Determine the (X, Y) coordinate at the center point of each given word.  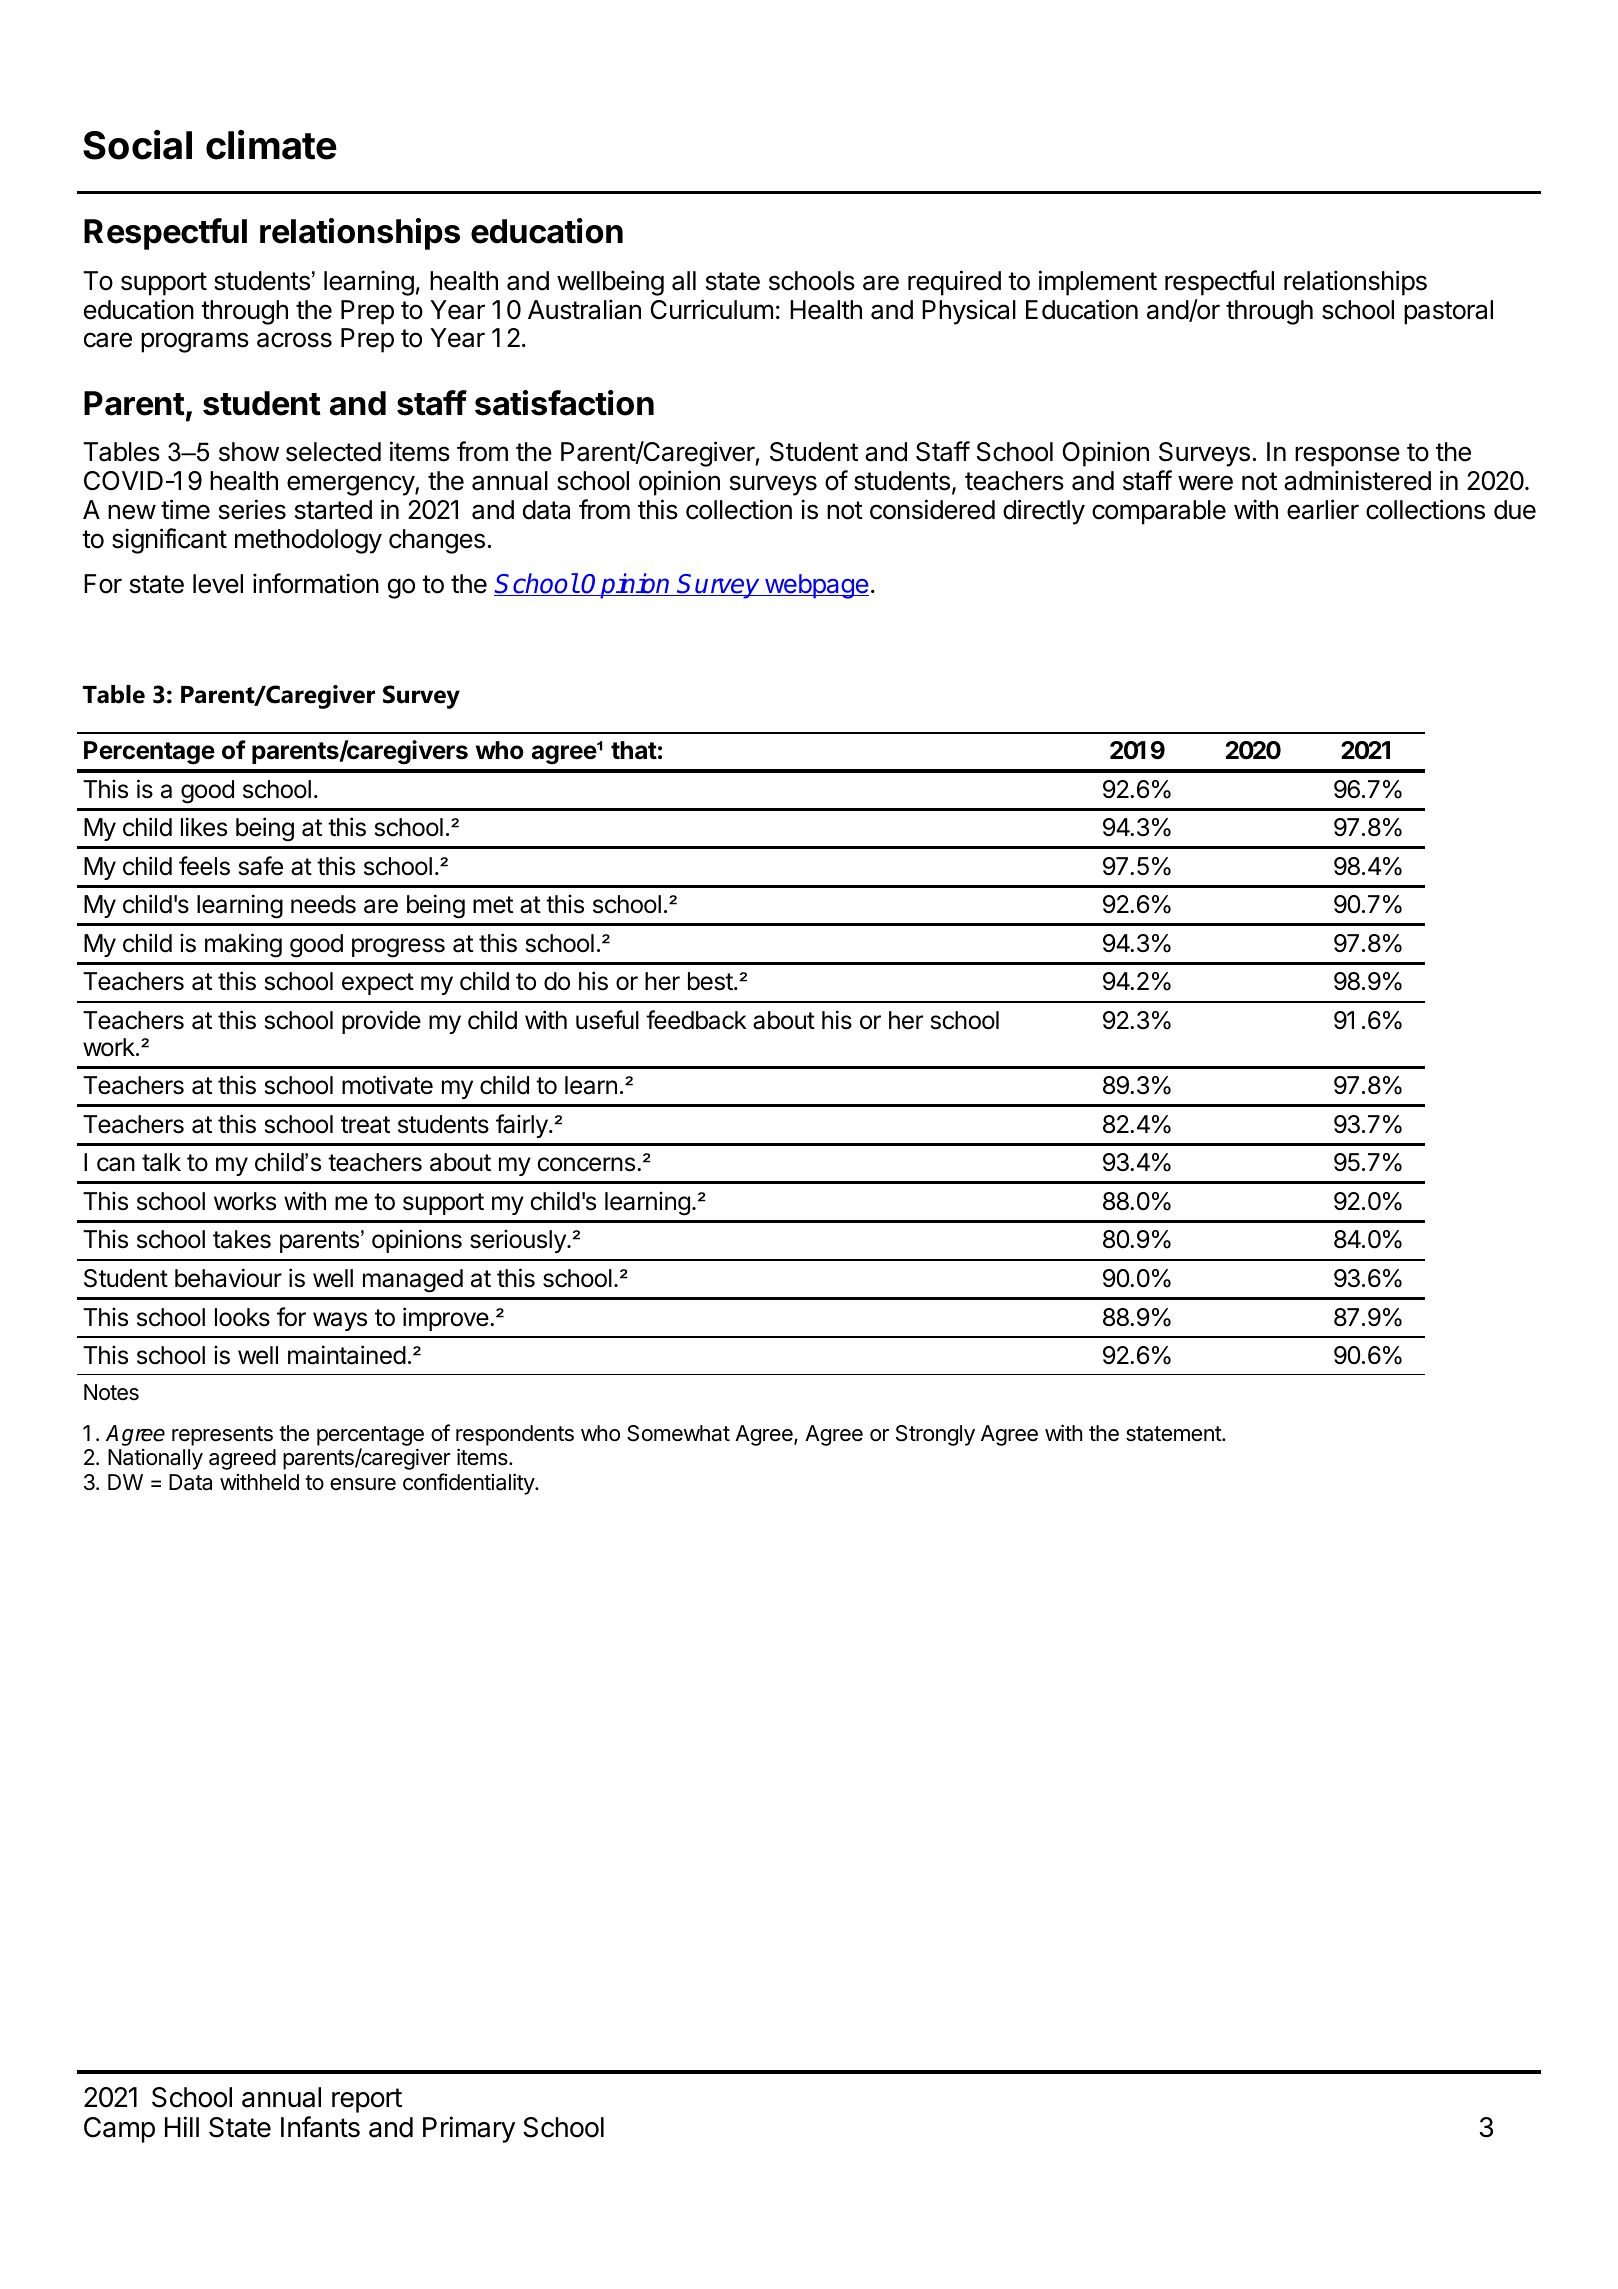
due (1515, 510)
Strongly (935, 1435)
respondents (515, 1435)
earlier (1323, 509)
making (243, 945)
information (316, 583)
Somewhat (678, 1433)
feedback (696, 1020)
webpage (815, 586)
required (954, 283)
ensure (363, 1484)
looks (242, 1317)
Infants (320, 2127)
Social (137, 145)
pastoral (1448, 312)
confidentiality (469, 1484)
